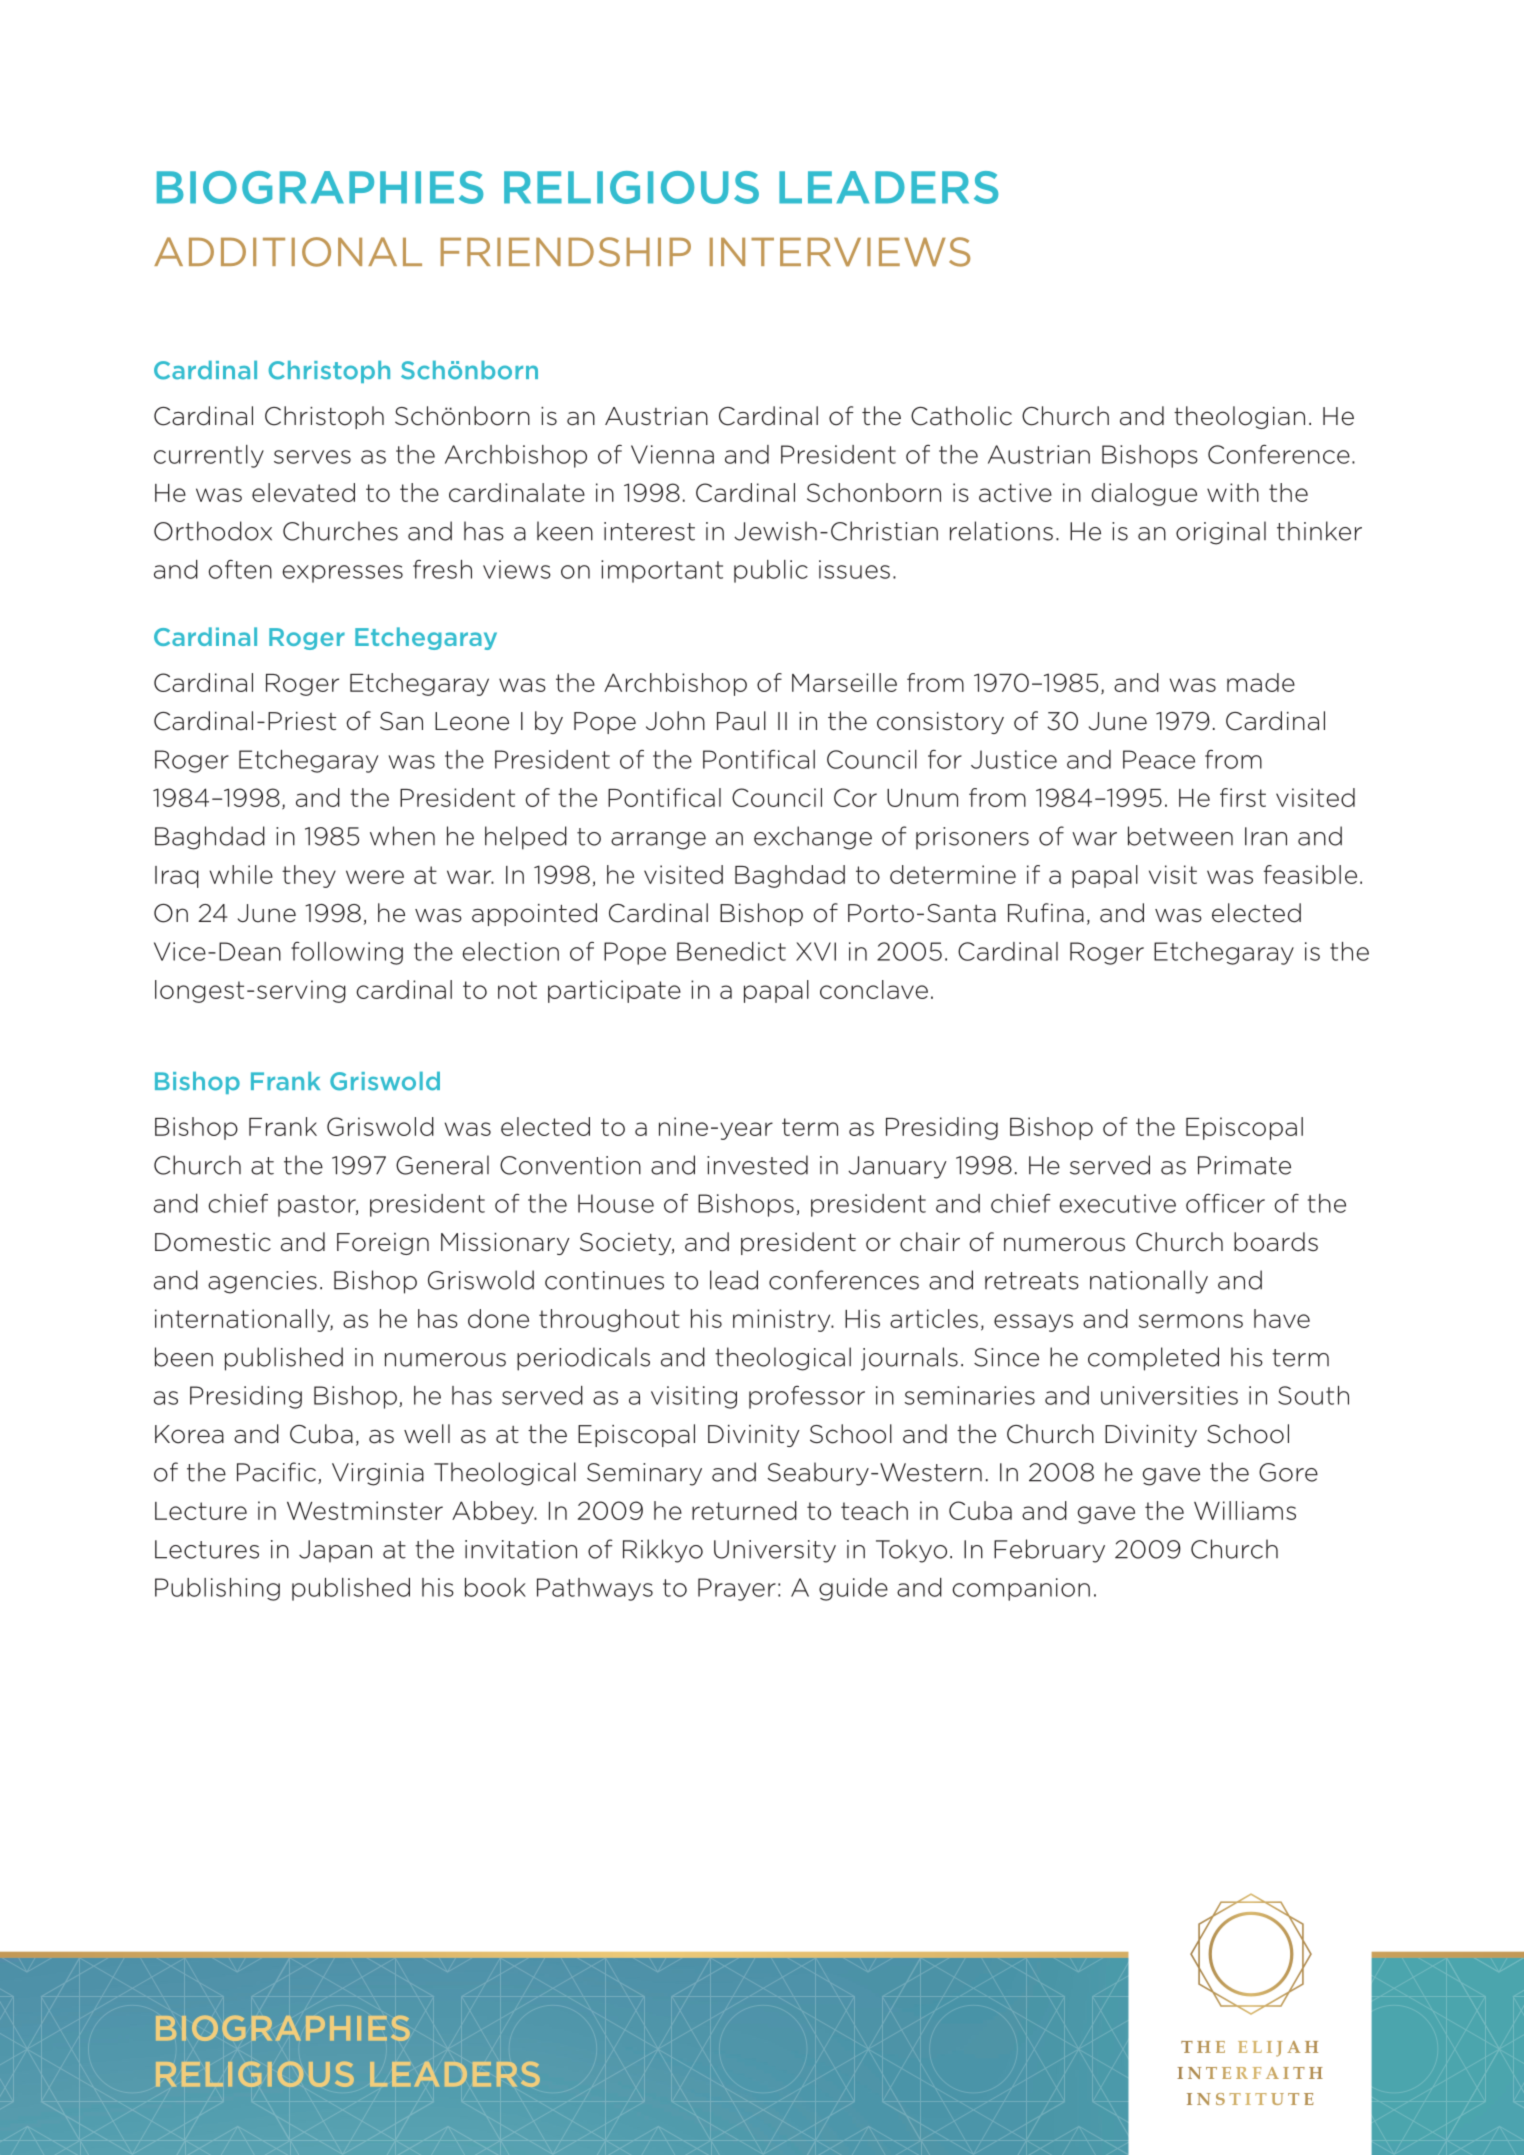 Image resolution: width=1524 pixels, height=2155 pixels. Describe the element at coordinates (1239, 417) in the screenshot. I see `theologian` at that location.
